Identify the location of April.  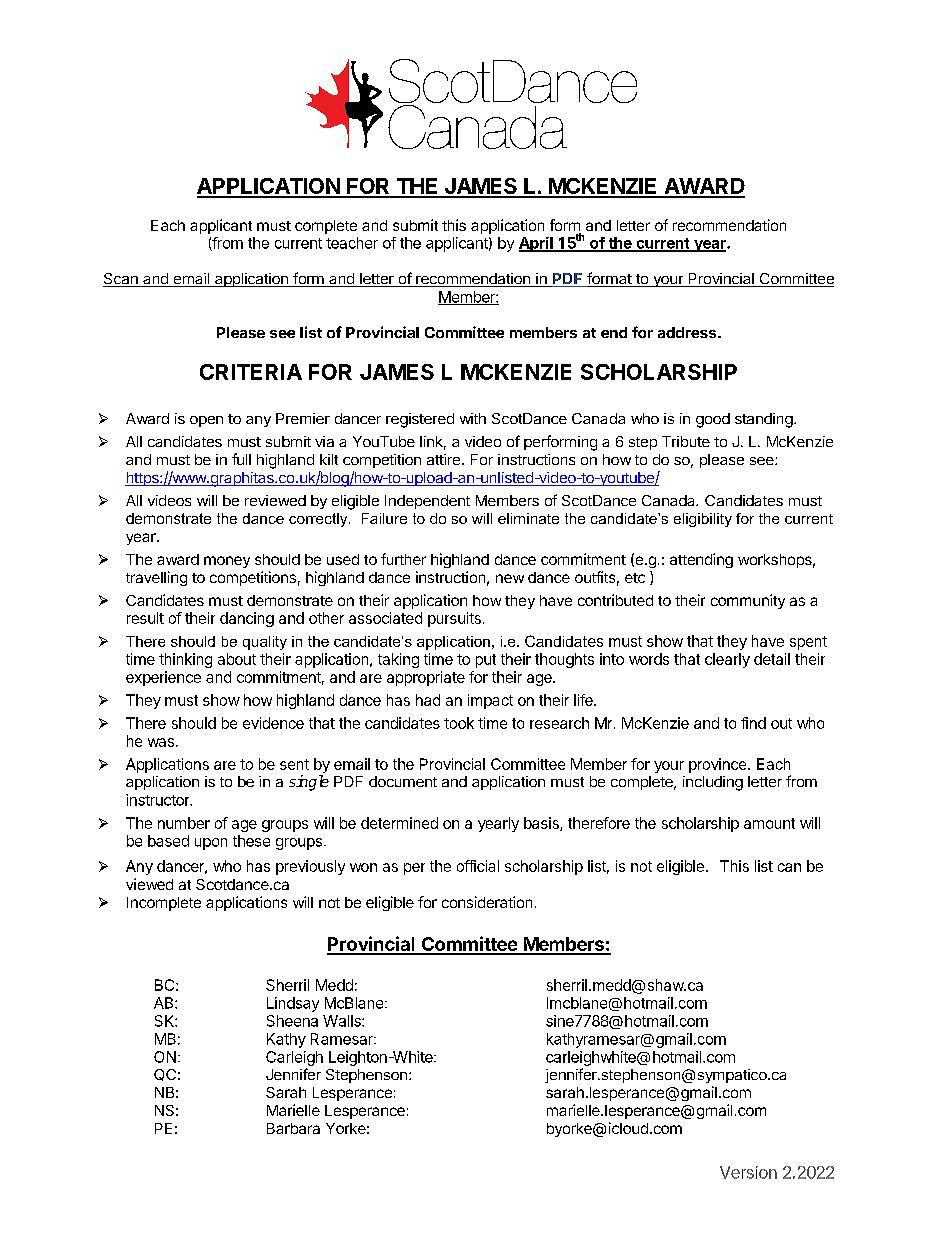
(537, 244).
